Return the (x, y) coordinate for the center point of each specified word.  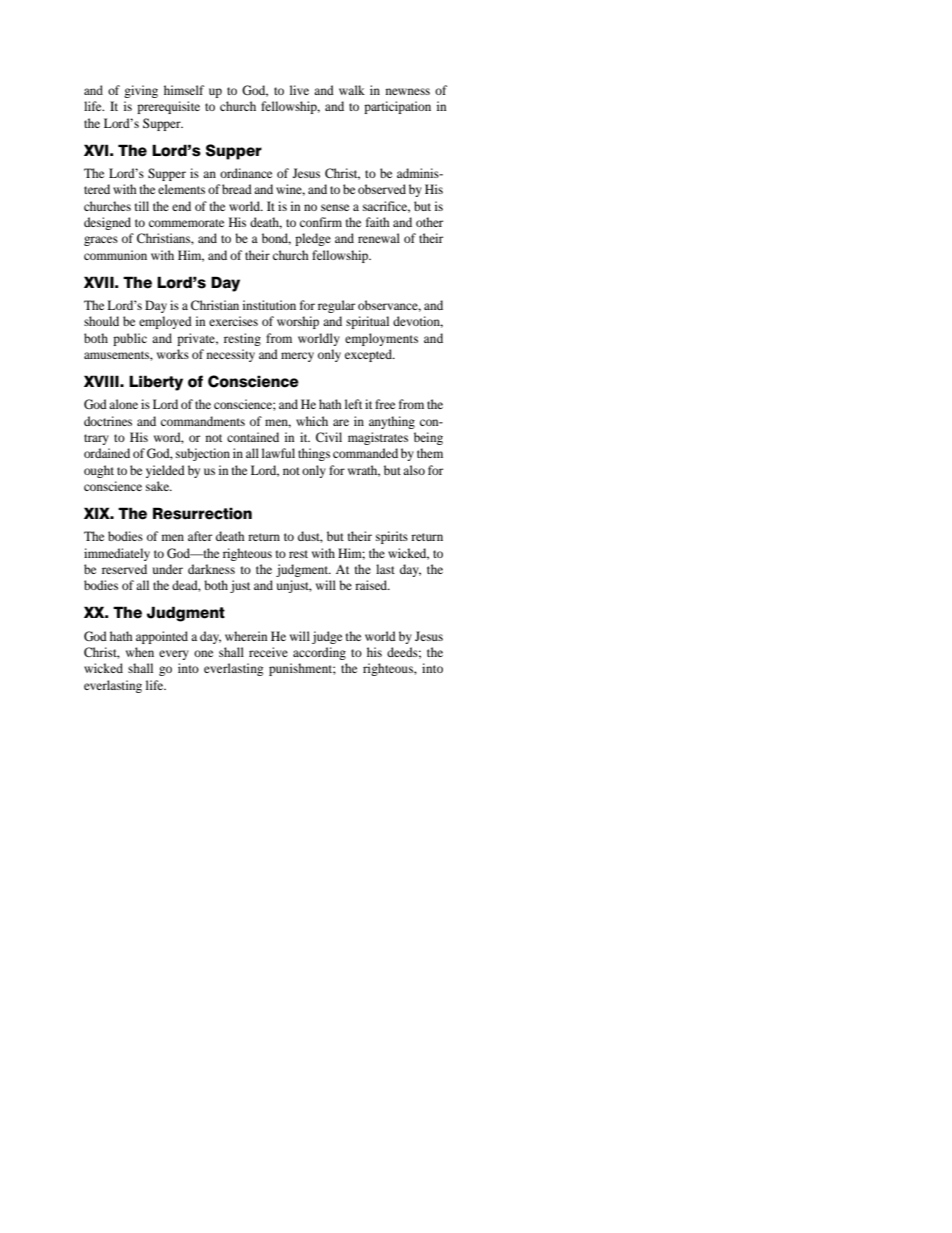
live (299, 90)
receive (268, 652)
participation (397, 107)
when (140, 652)
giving (141, 91)
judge (327, 637)
